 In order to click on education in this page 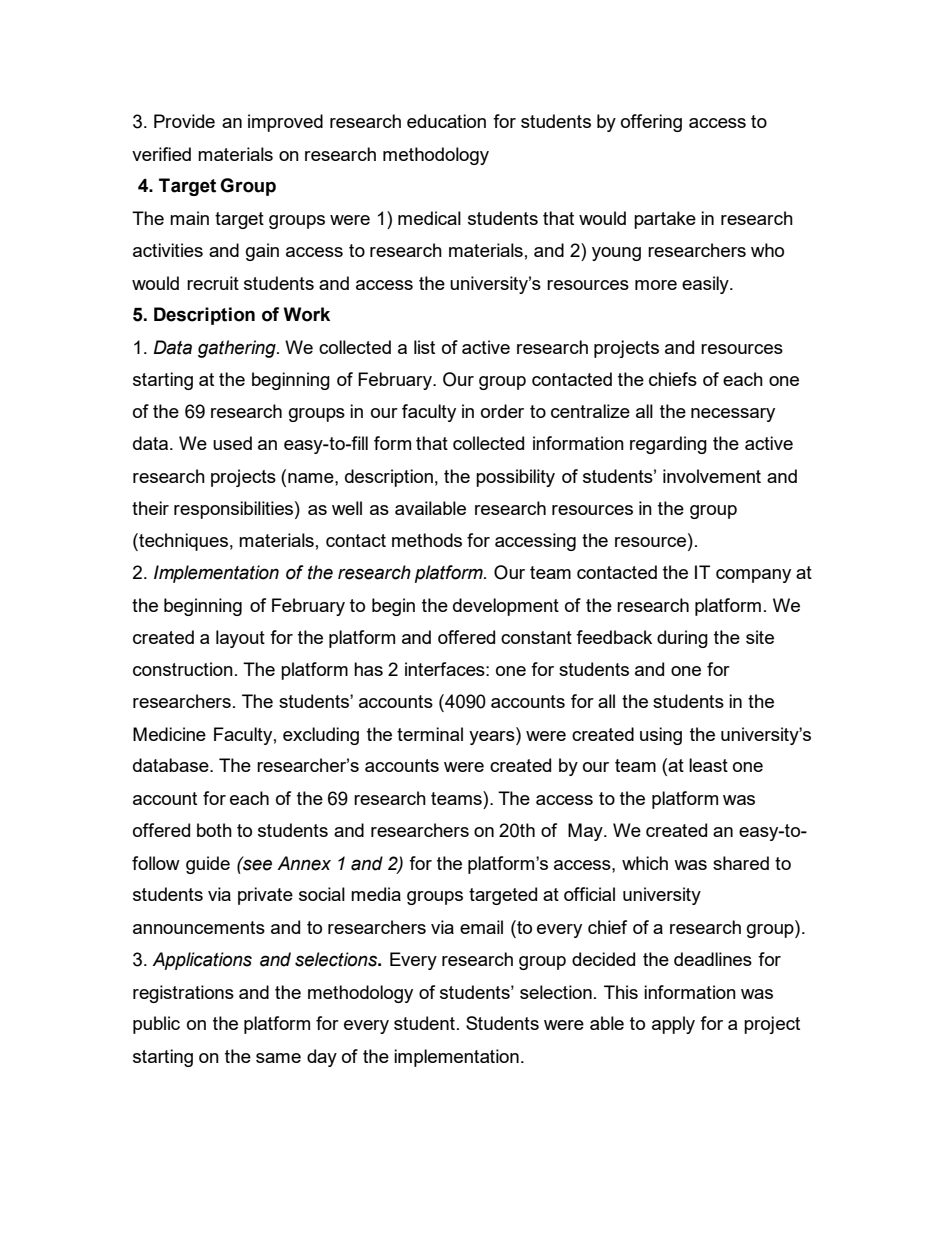, I will do `click(446, 121)`.
